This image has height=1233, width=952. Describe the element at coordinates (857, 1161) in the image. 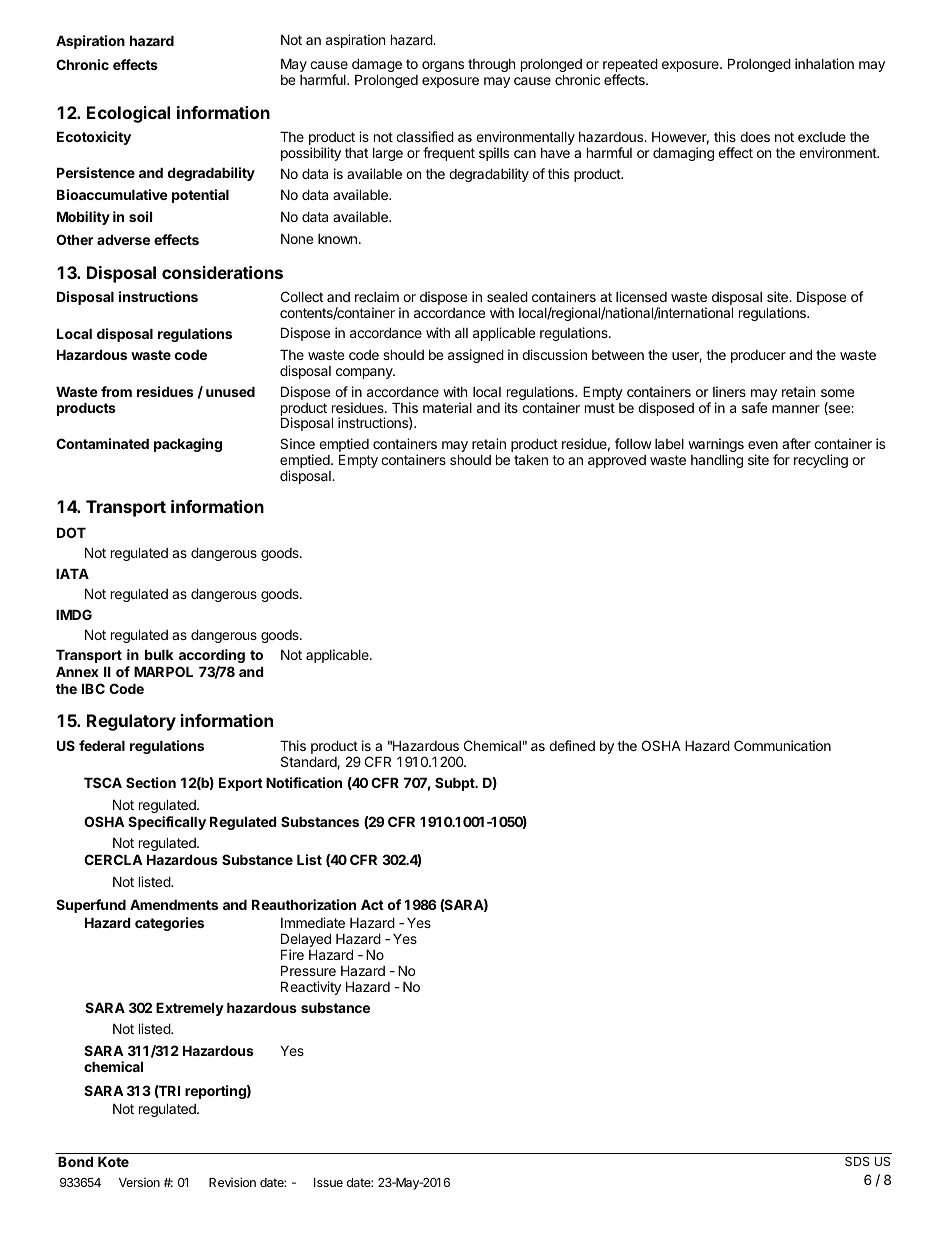

I see `SDS` at that location.
